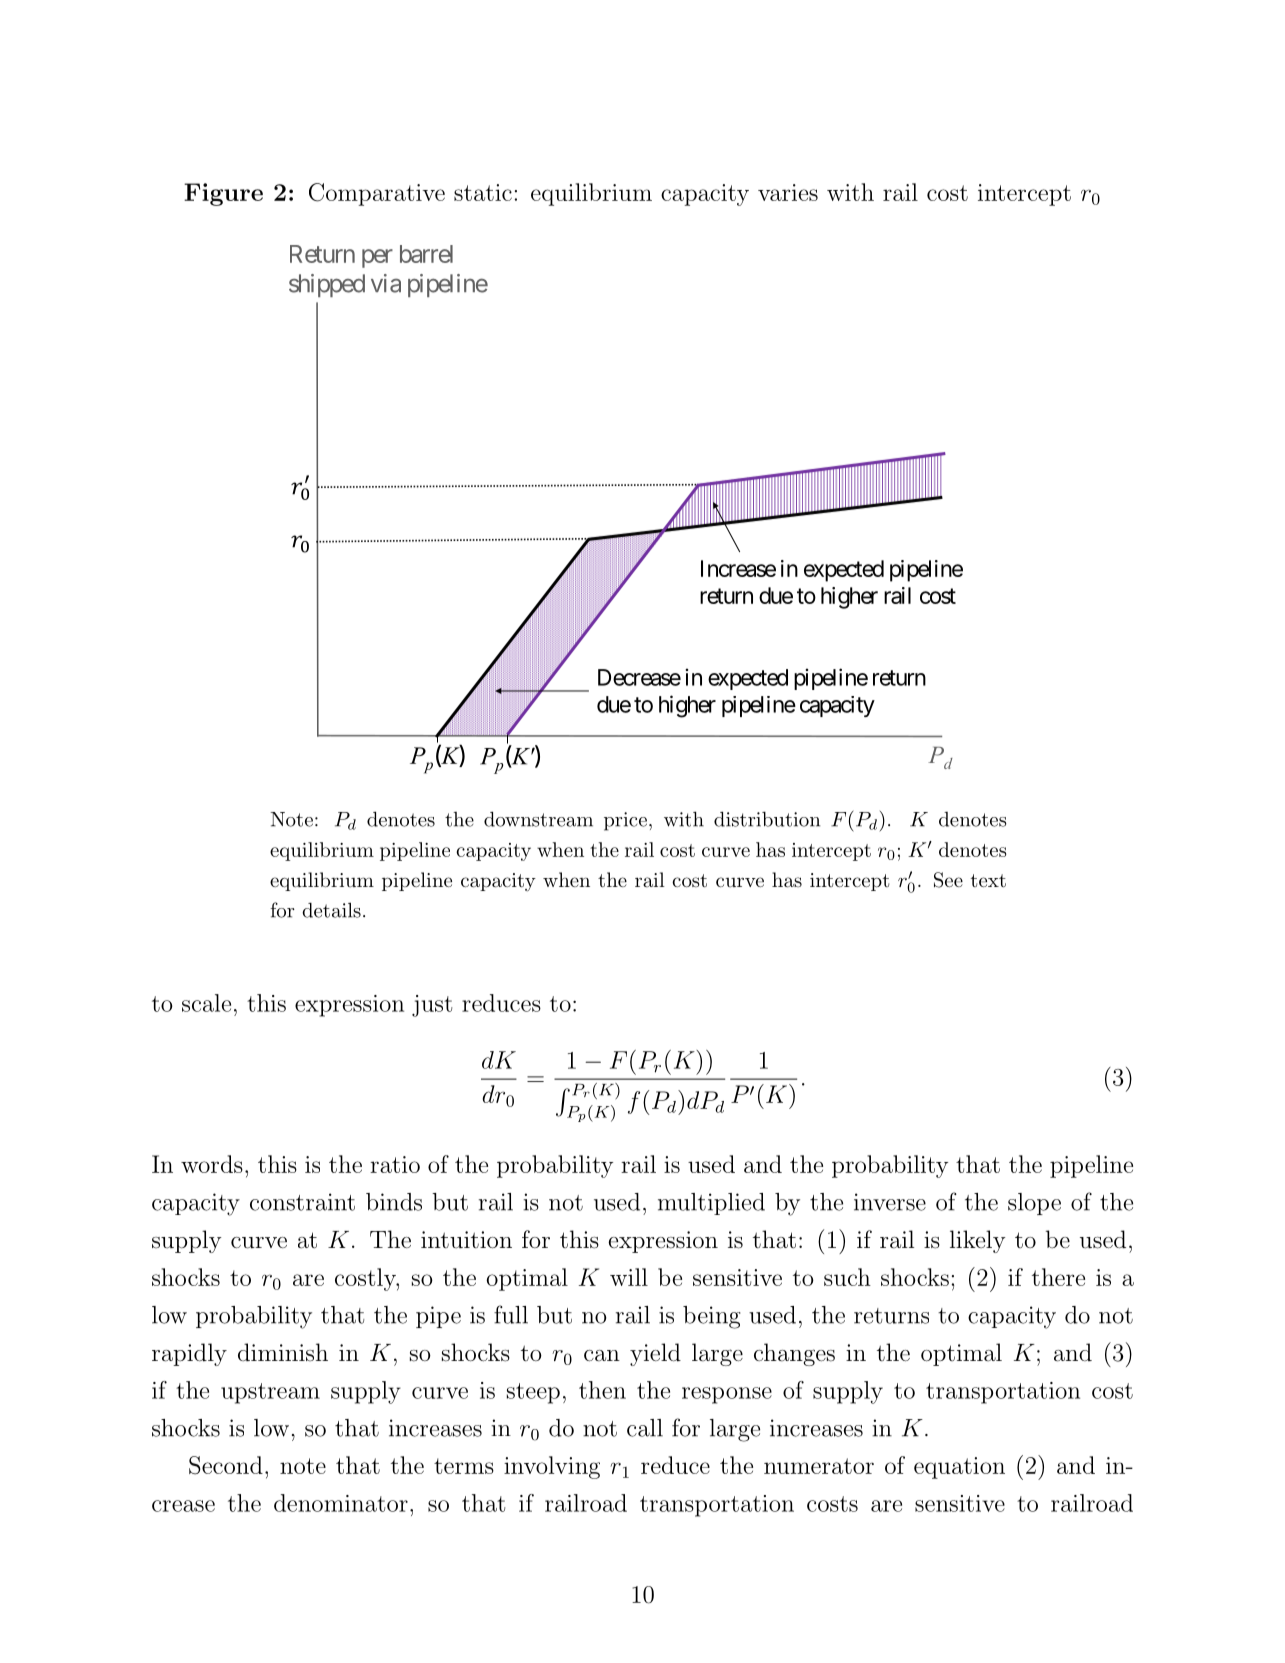 This screenshot has height=1663, width=1285. Describe the element at coordinates (890, 1202) in the screenshot. I see `inverse` at that location.
